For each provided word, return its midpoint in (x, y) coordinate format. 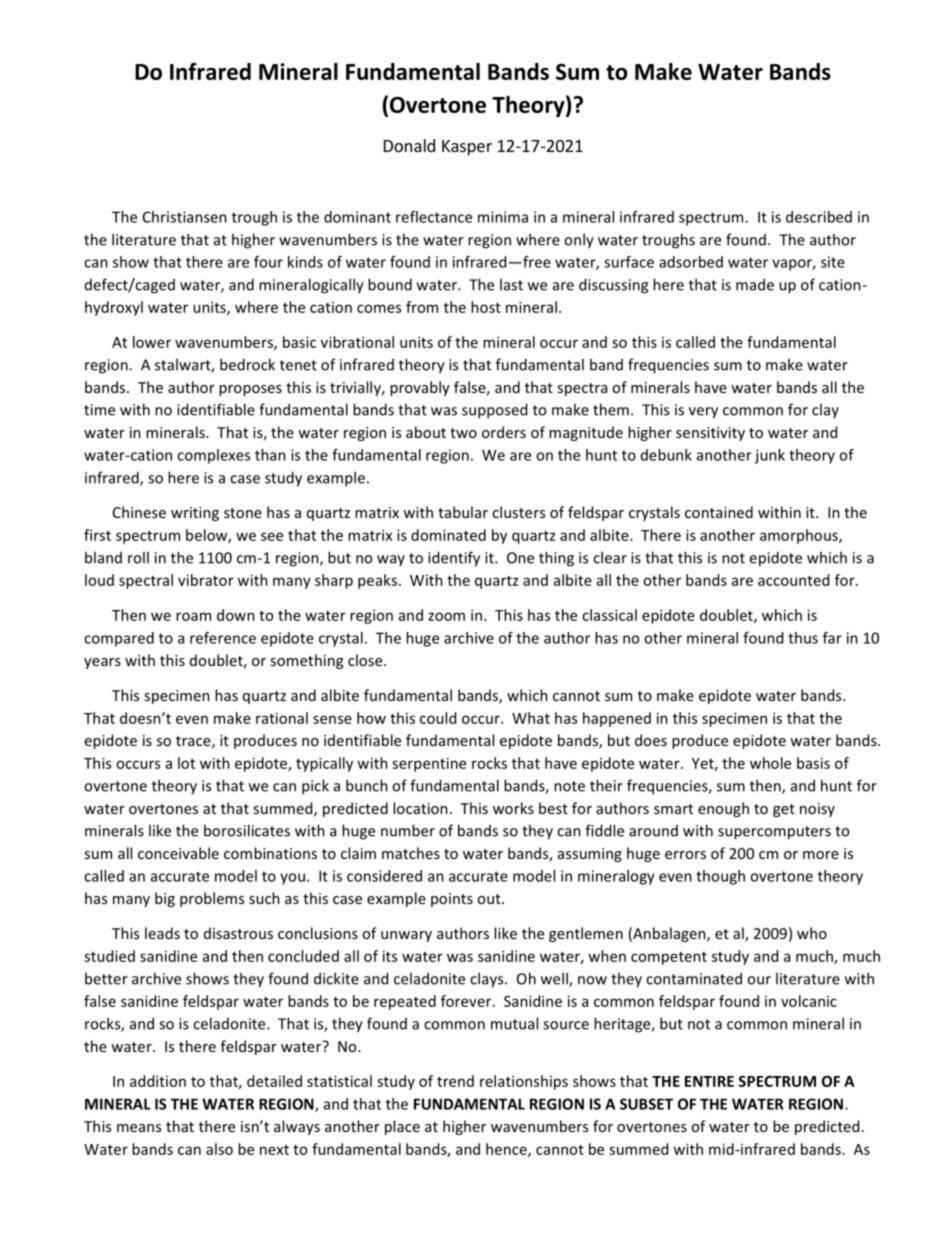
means (139, 1128)
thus (803, 638)
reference (223, 638)
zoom (447, 616)
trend (455, 1081)
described (819, 217)
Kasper (467, 148)
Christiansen (185, 217)
